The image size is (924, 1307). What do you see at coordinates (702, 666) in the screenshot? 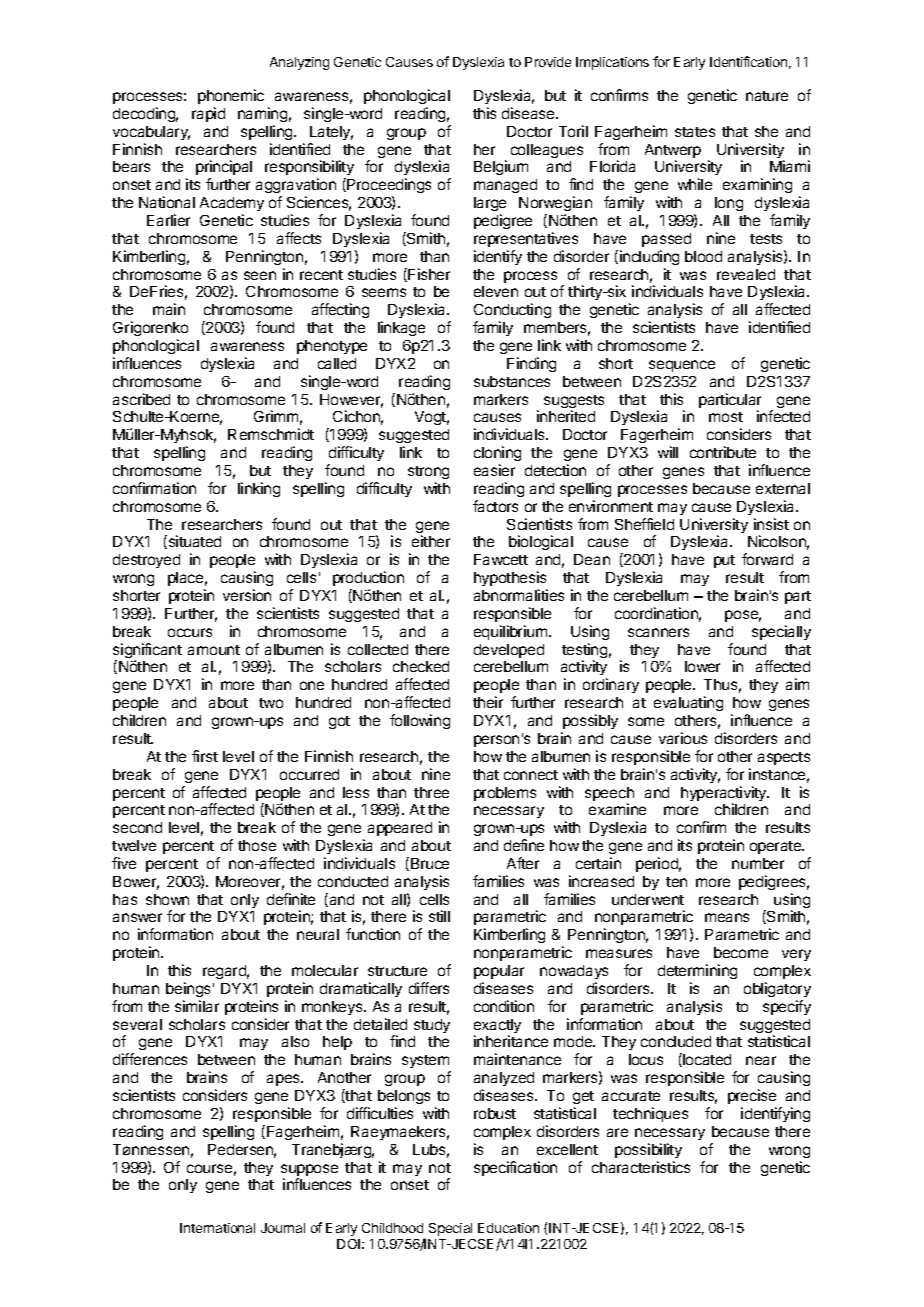
I see `lower` at bounding box center [702, 666].
